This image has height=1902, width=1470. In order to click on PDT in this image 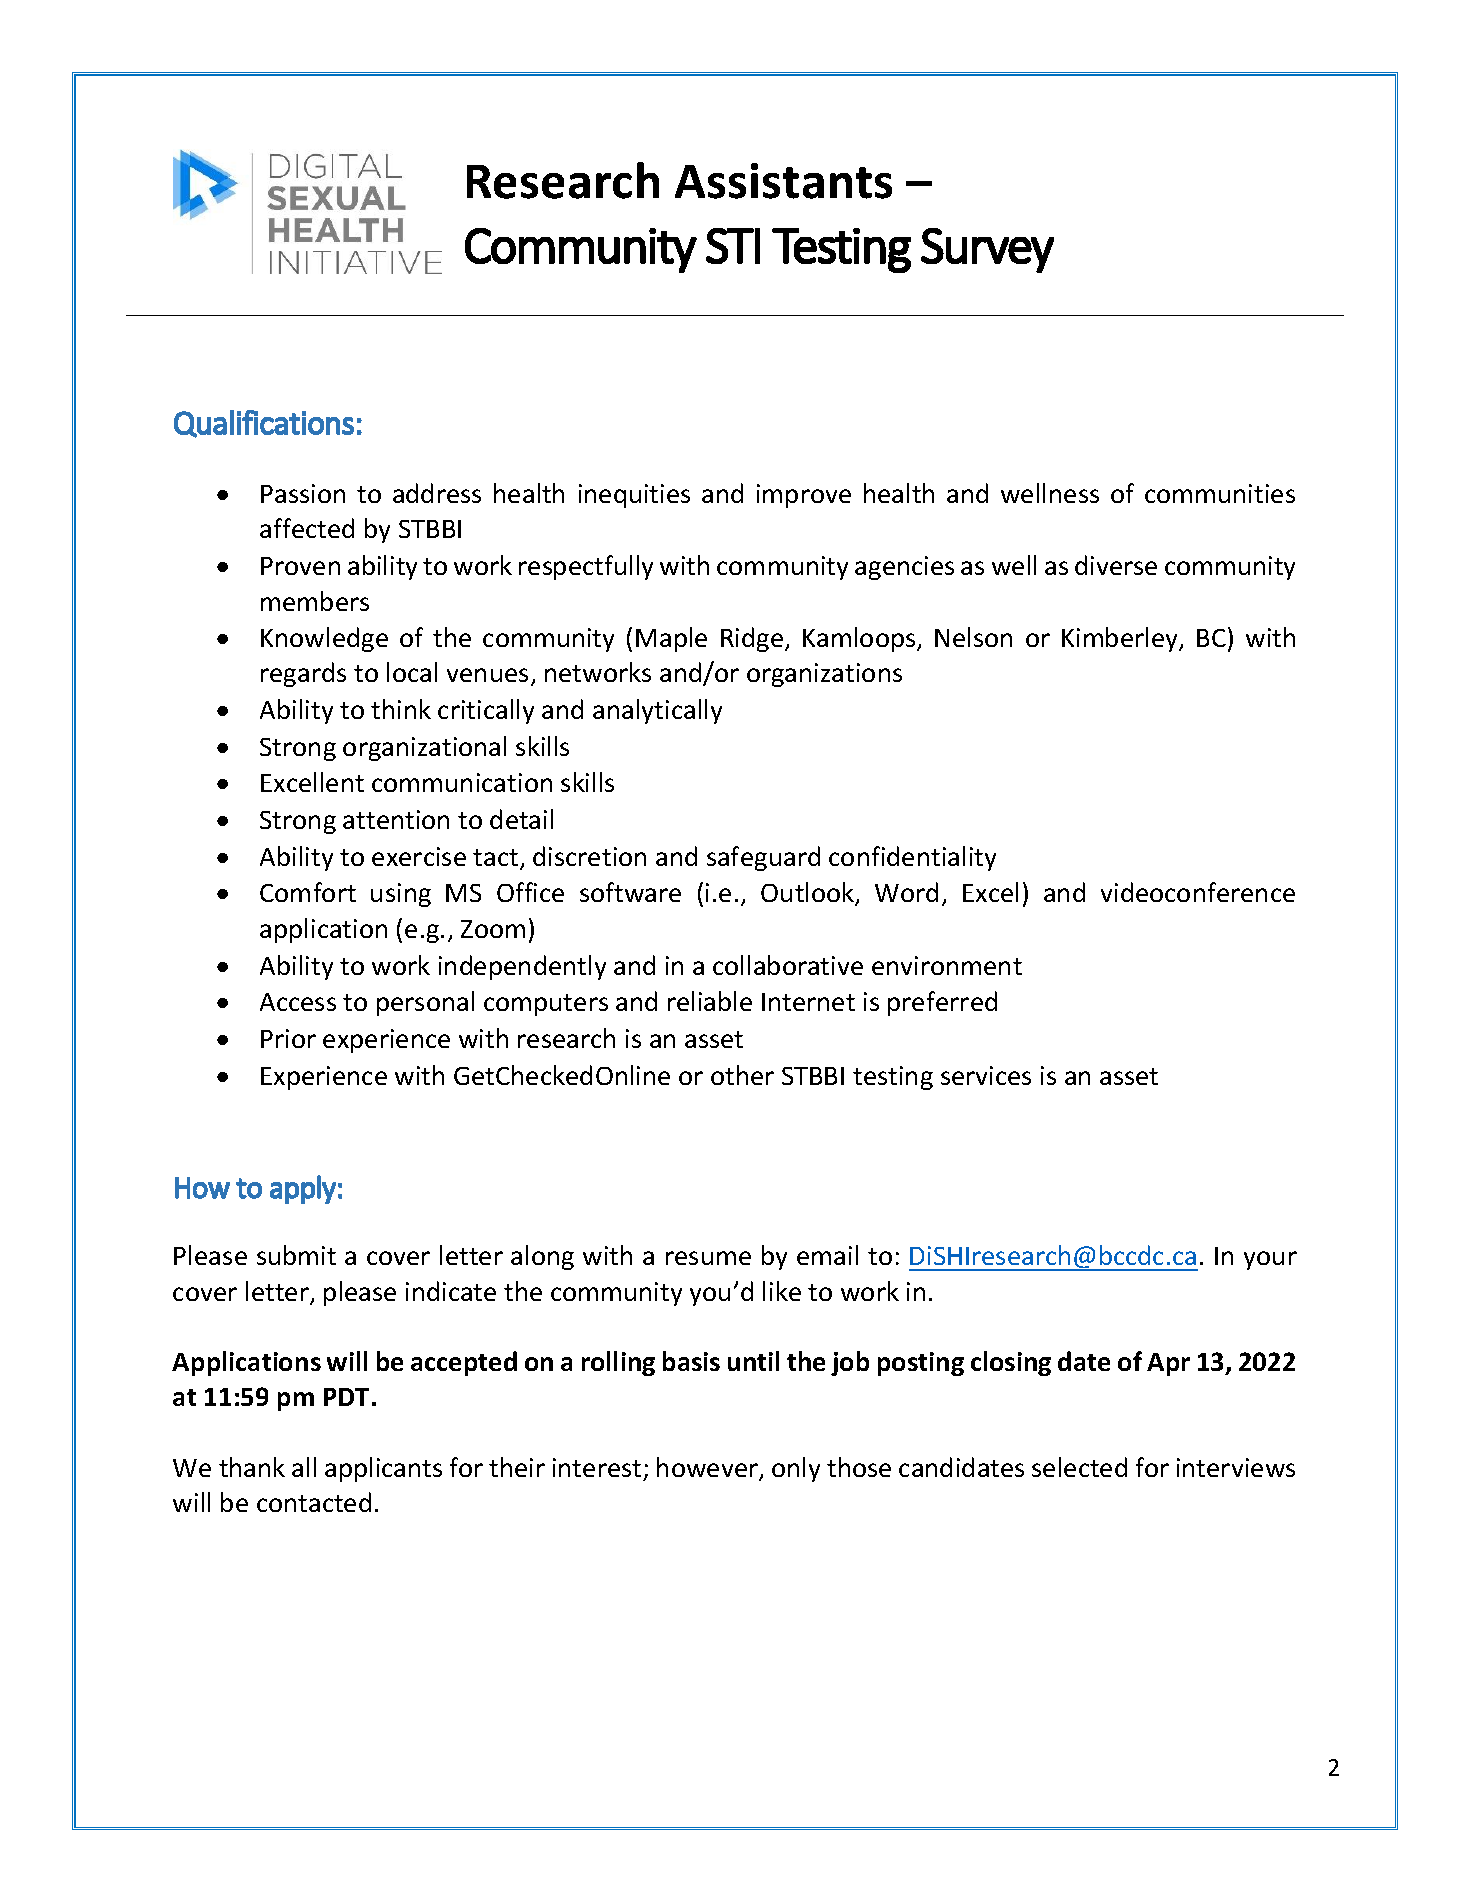, I will do `click(346, 1397)`.
